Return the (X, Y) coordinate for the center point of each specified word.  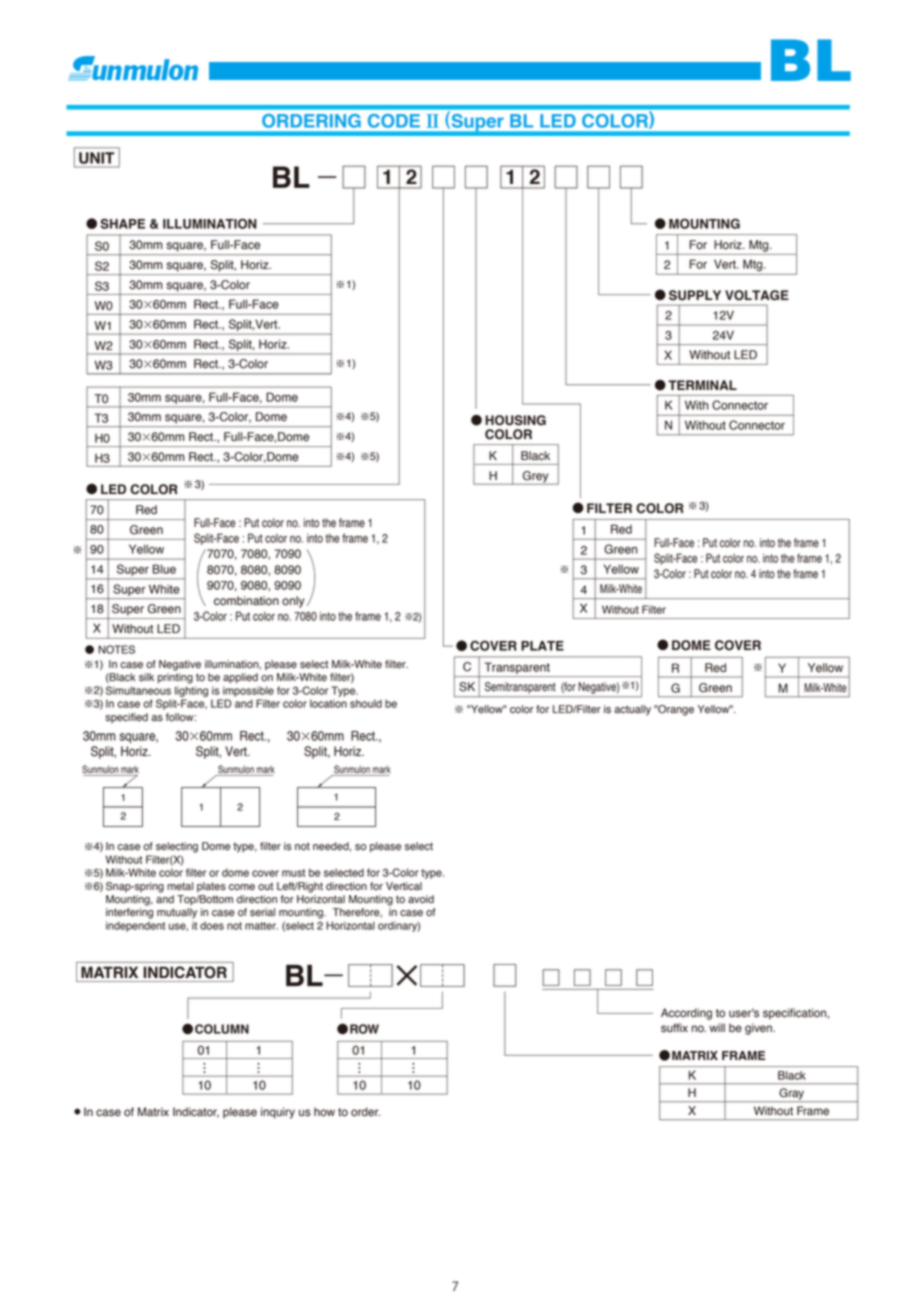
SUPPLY (695, 295)
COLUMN (222, 1029)
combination (246, 601)
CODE (394, 121)
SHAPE (122, 223)
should (366, 703)
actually (632, 710)
